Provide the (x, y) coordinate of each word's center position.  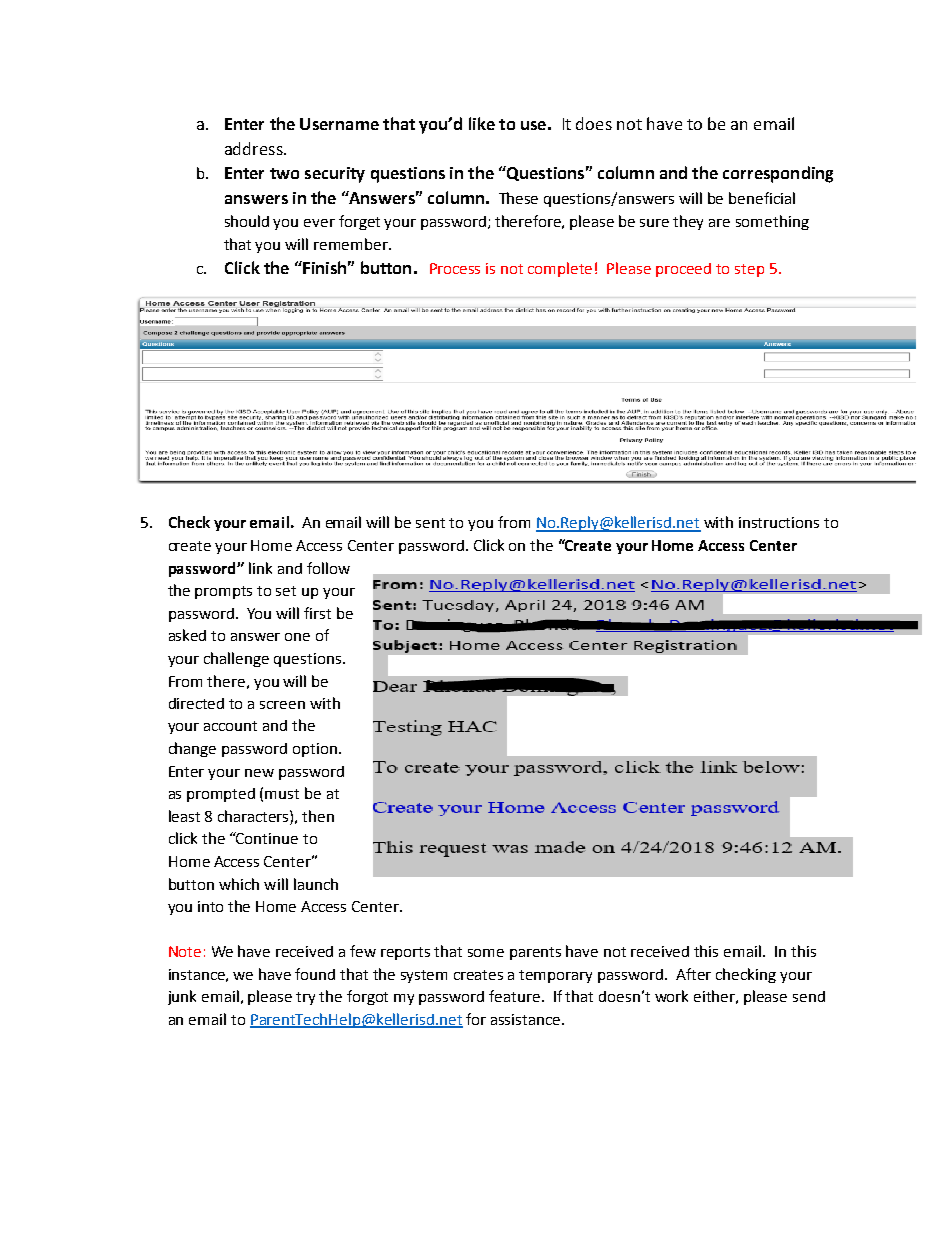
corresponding (778, 174)
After (693, 974)
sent (430, 523)
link (260, 568)
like (482, 123)
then (318, 816)
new (259, 773)
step (749, 270)
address (255, 148)
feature (516, 996)
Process (455, 268)
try (305, 998)
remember (352, 244)
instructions (779, 522)
